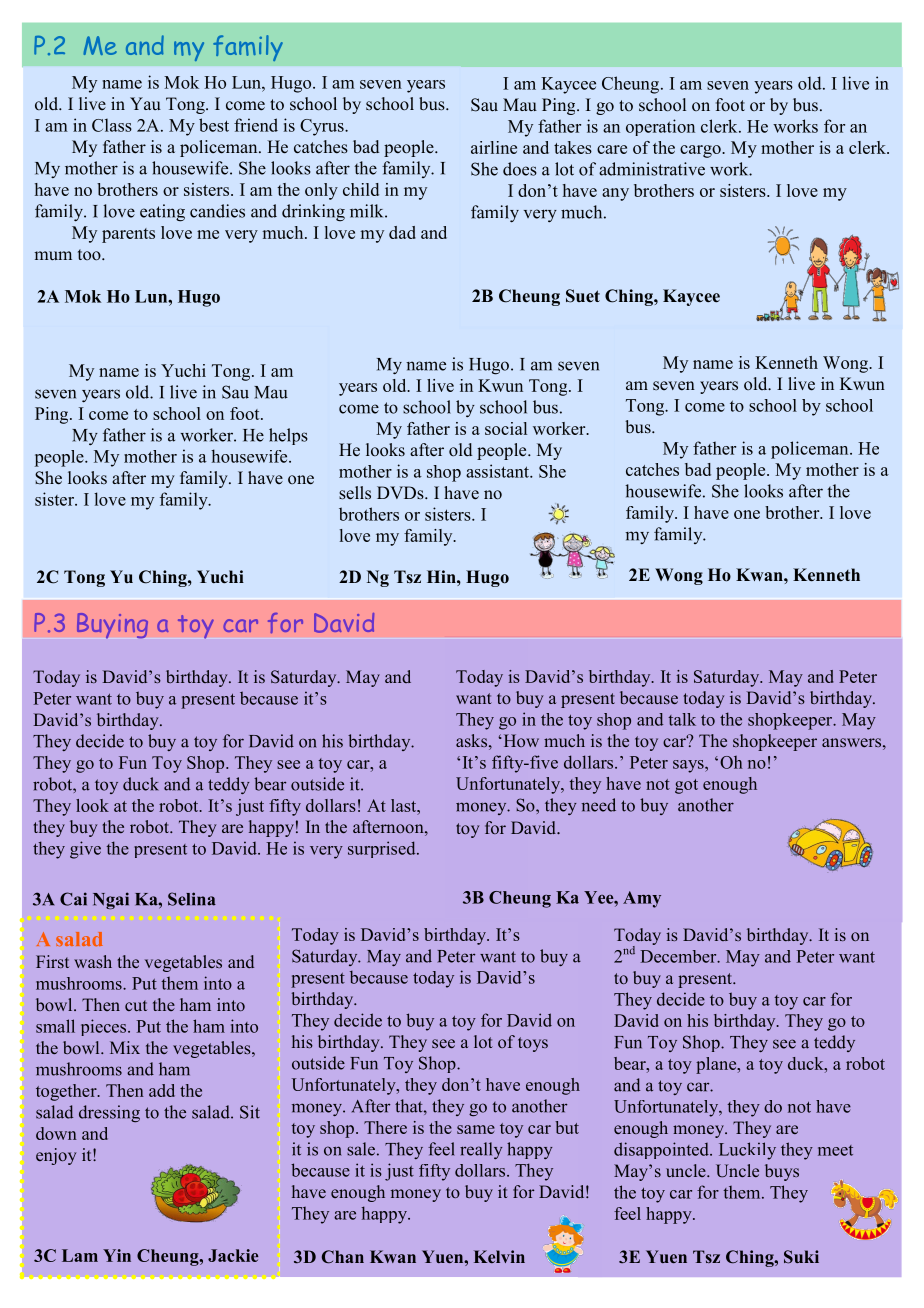 The width and height of the screenshot is (924, 1308). What do you see at coordinates (701, 151) in the screenshot?
I see `cargo` at bounding box center [701, 151].
